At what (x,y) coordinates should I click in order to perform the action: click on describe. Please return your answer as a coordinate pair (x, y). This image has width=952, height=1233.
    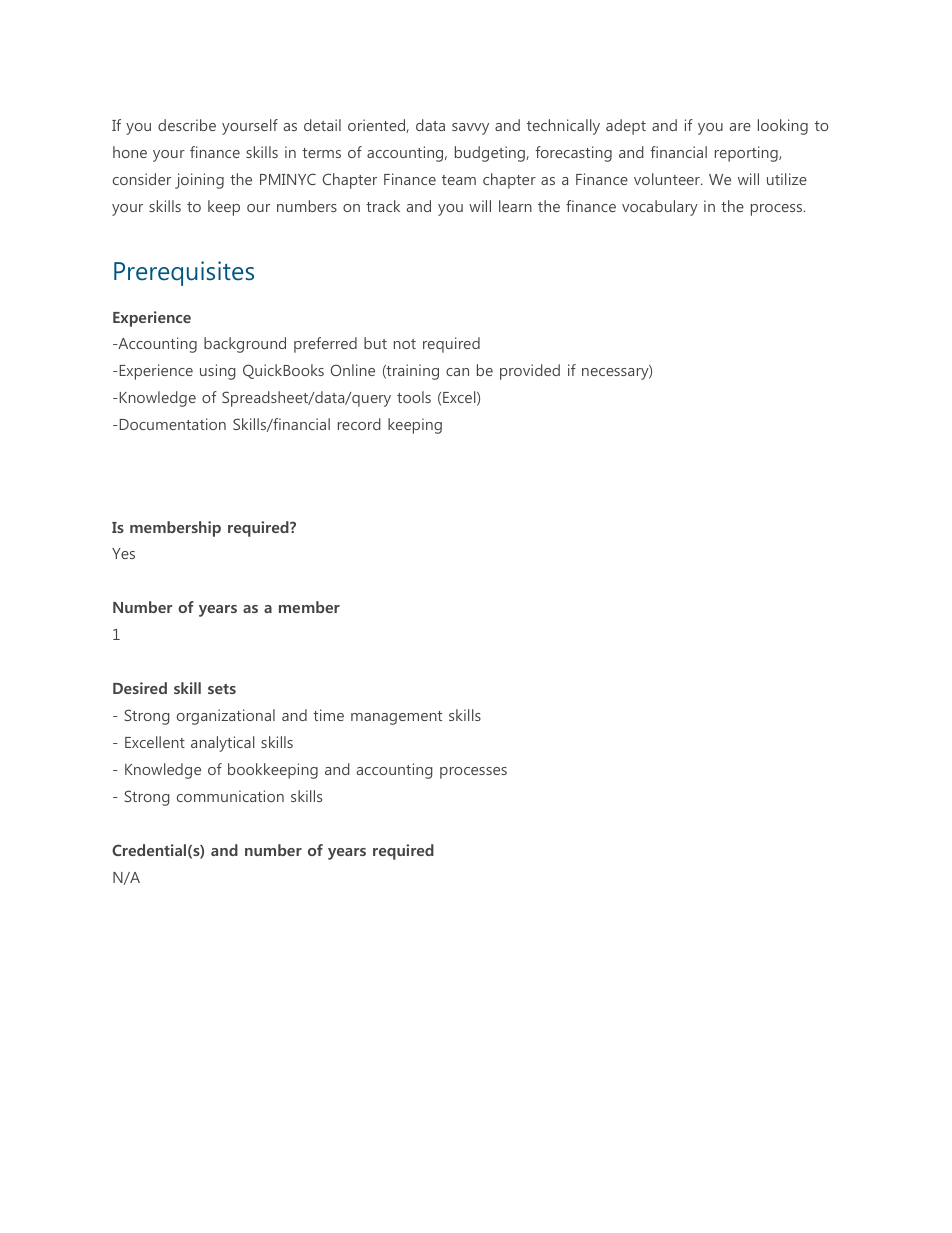
    Looking at the image, I should click on (187, 125).
